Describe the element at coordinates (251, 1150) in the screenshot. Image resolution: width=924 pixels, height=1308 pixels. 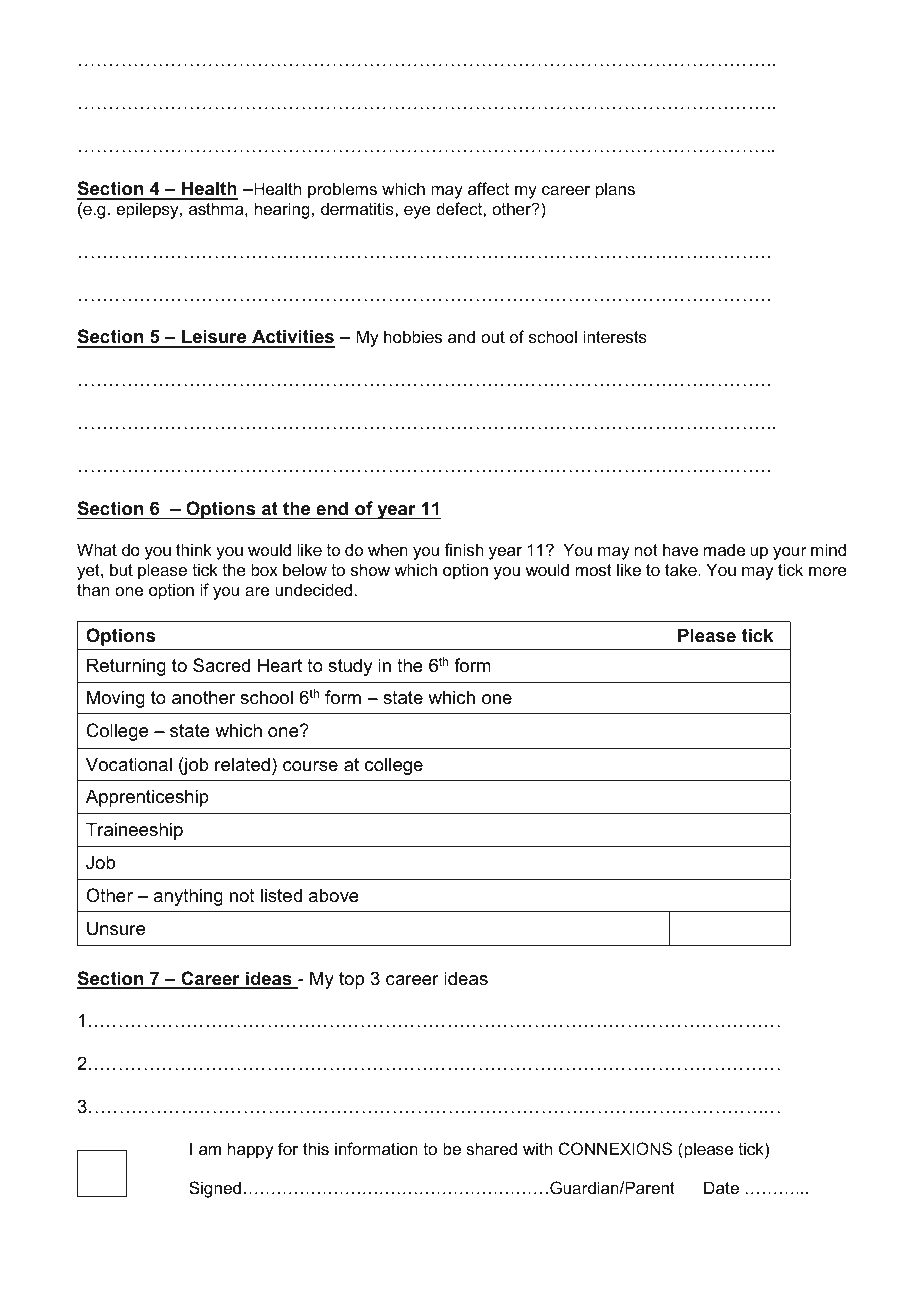
I see `happy` at that location.
